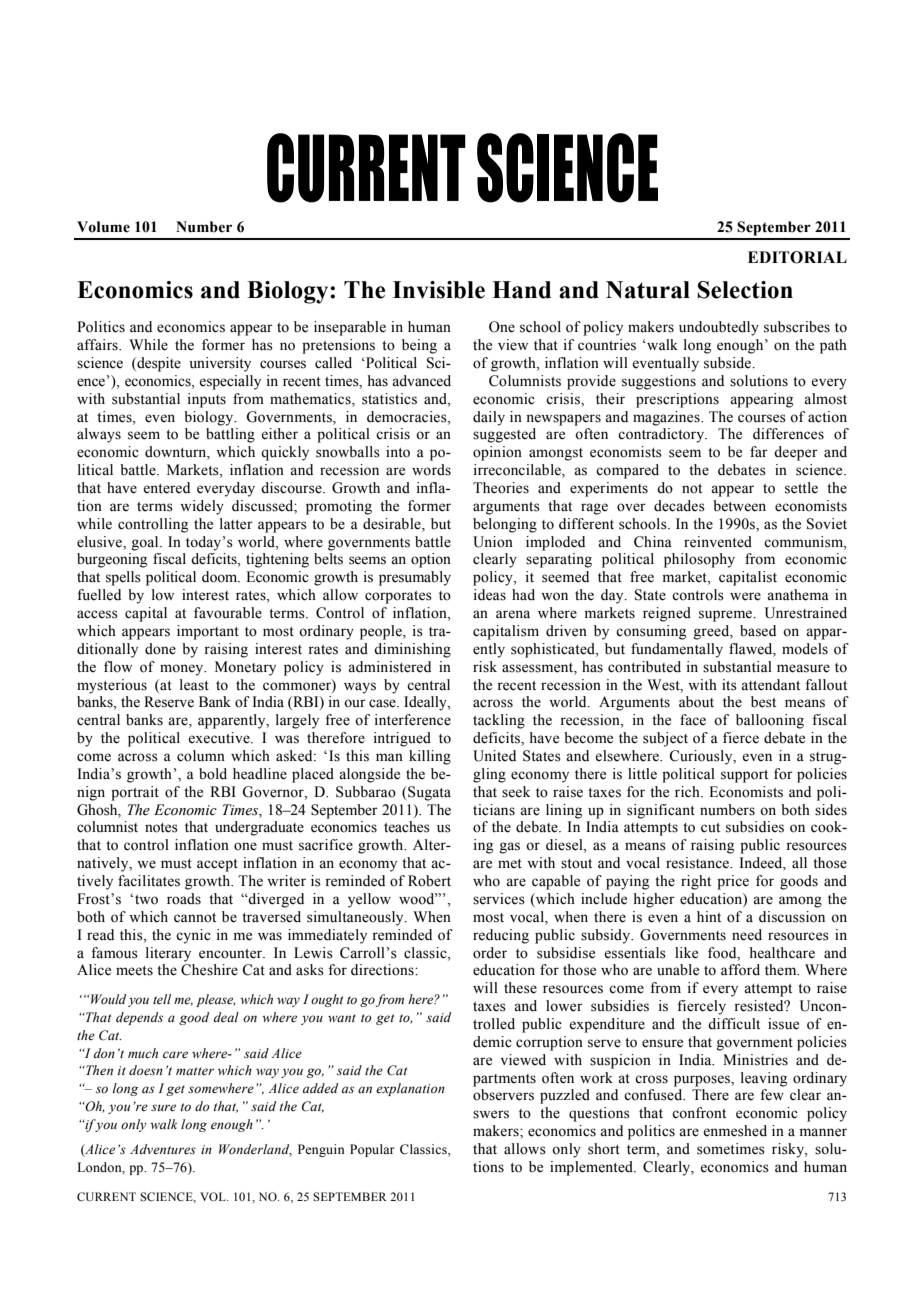 This screenshot has width=924, height=1308. Describe the element at coordinates (763, 702) in the screenshot. I see `best` at that location.
